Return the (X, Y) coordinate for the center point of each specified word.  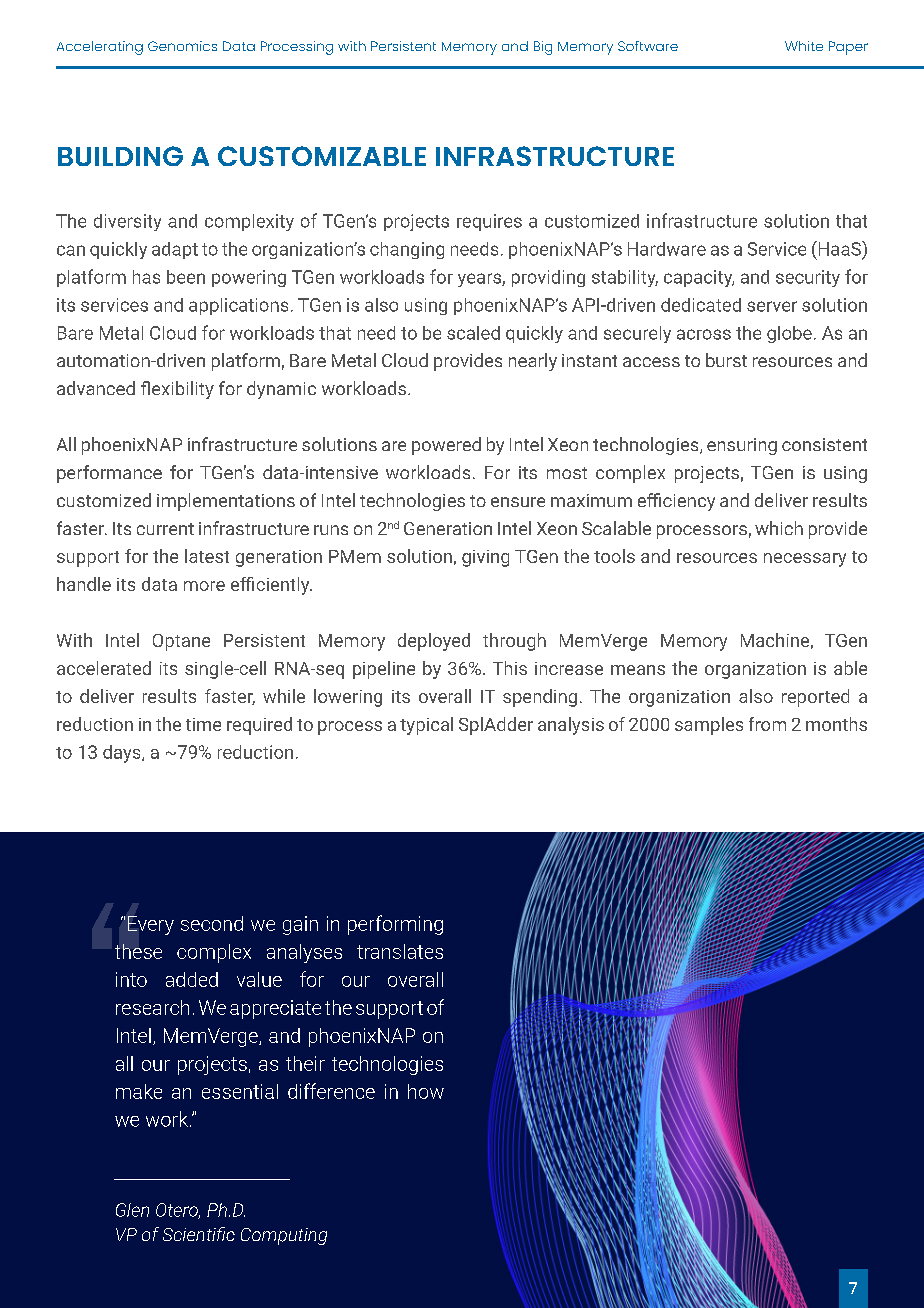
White (804, 46)
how (426, 1091)
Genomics (182, 46)
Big (543, 48)
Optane (181, 642)
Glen (132, 1210)
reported (815, 698)
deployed (434, 642)
